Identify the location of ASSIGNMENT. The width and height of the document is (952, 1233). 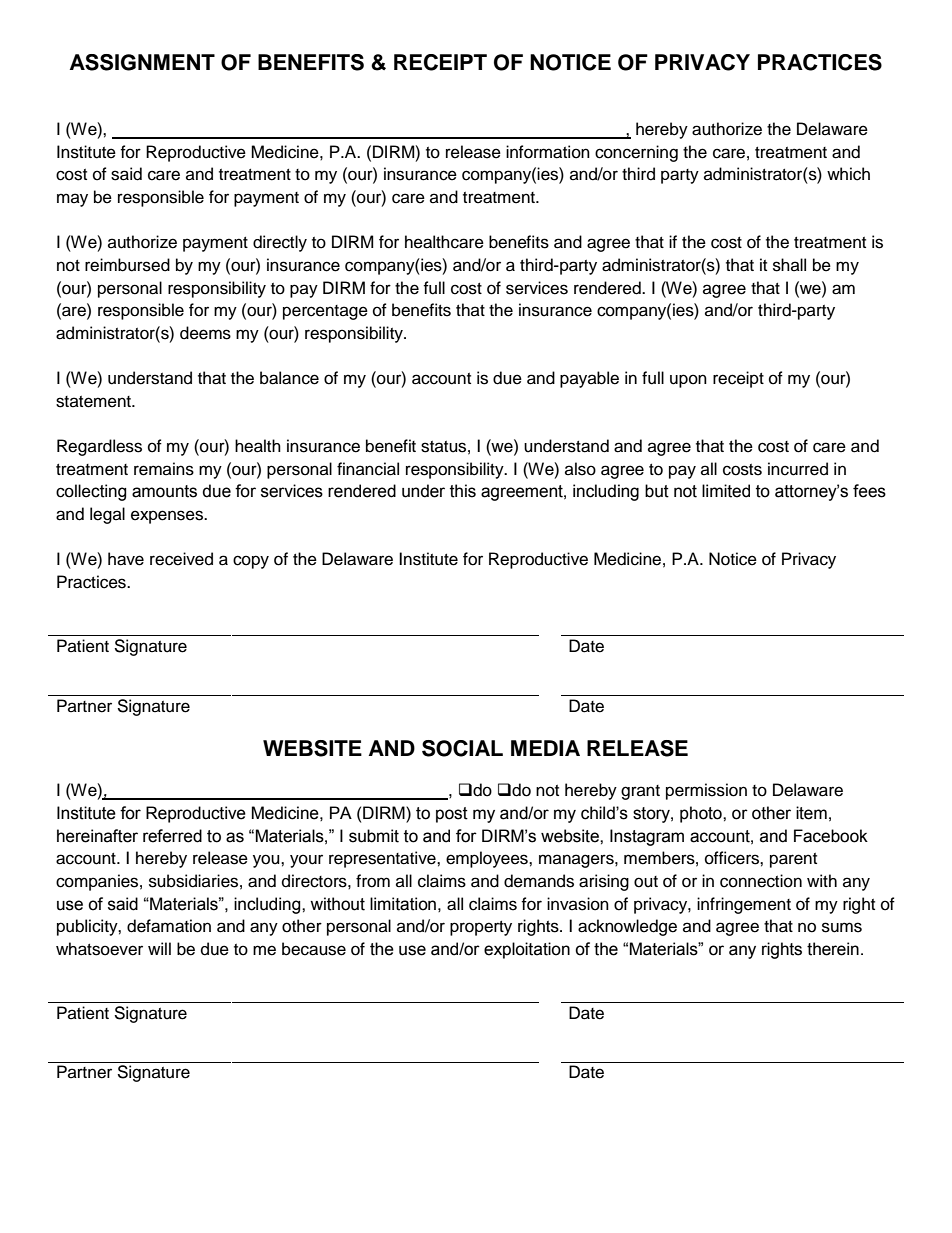
(142, 62).
